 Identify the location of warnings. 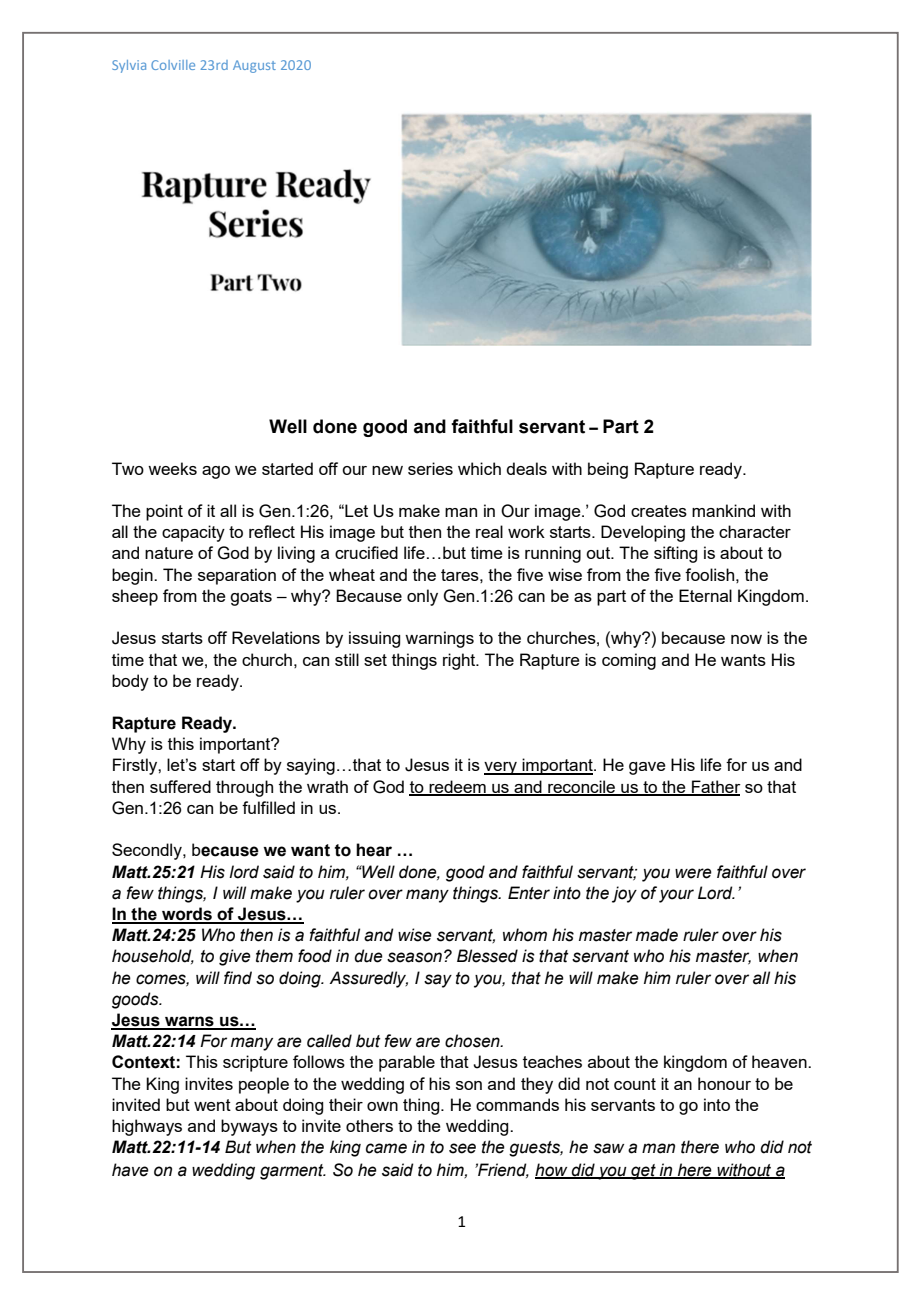
(439, 639).
